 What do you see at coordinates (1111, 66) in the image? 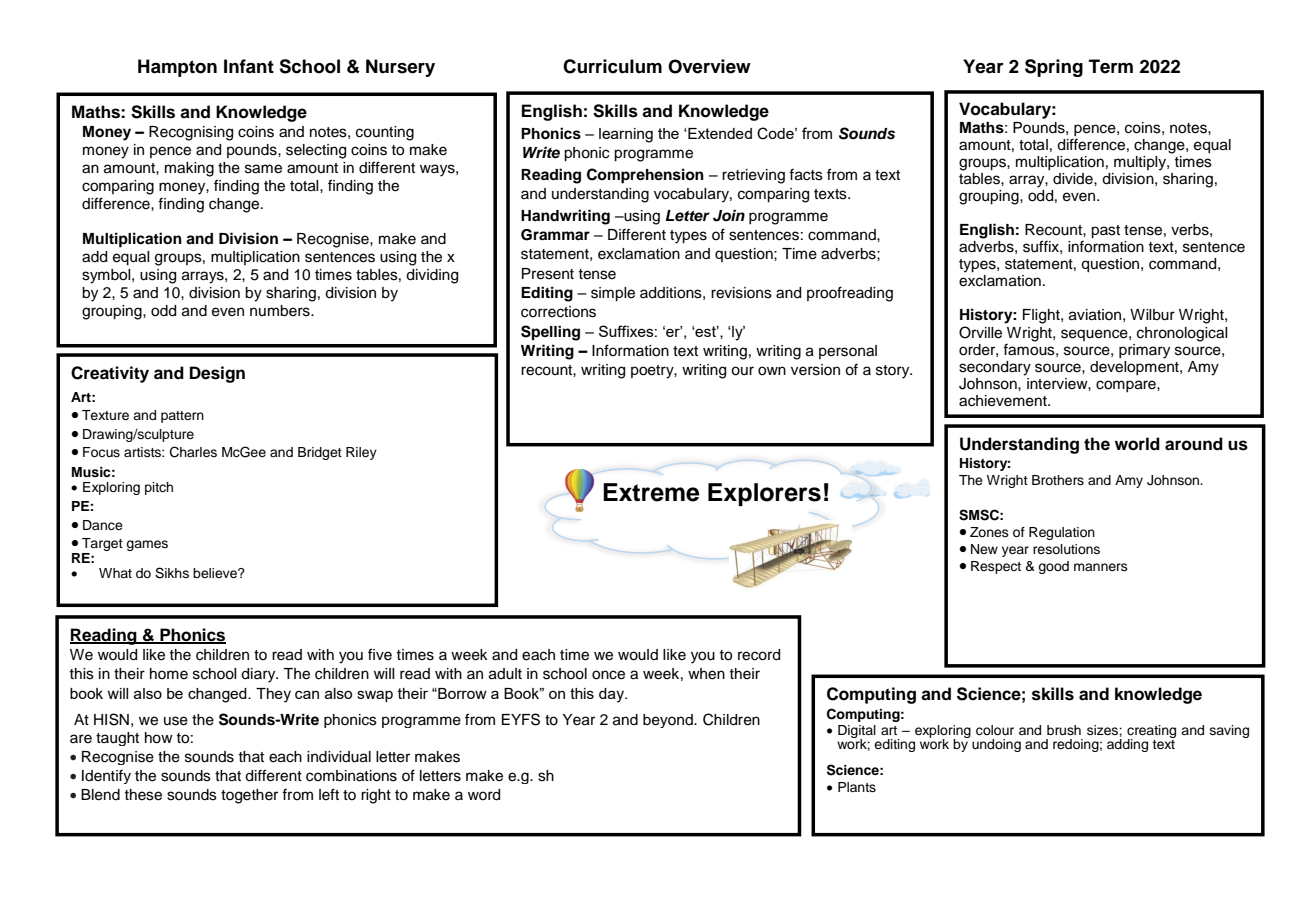
I see `Term` at bounding box center [1111, 66].
